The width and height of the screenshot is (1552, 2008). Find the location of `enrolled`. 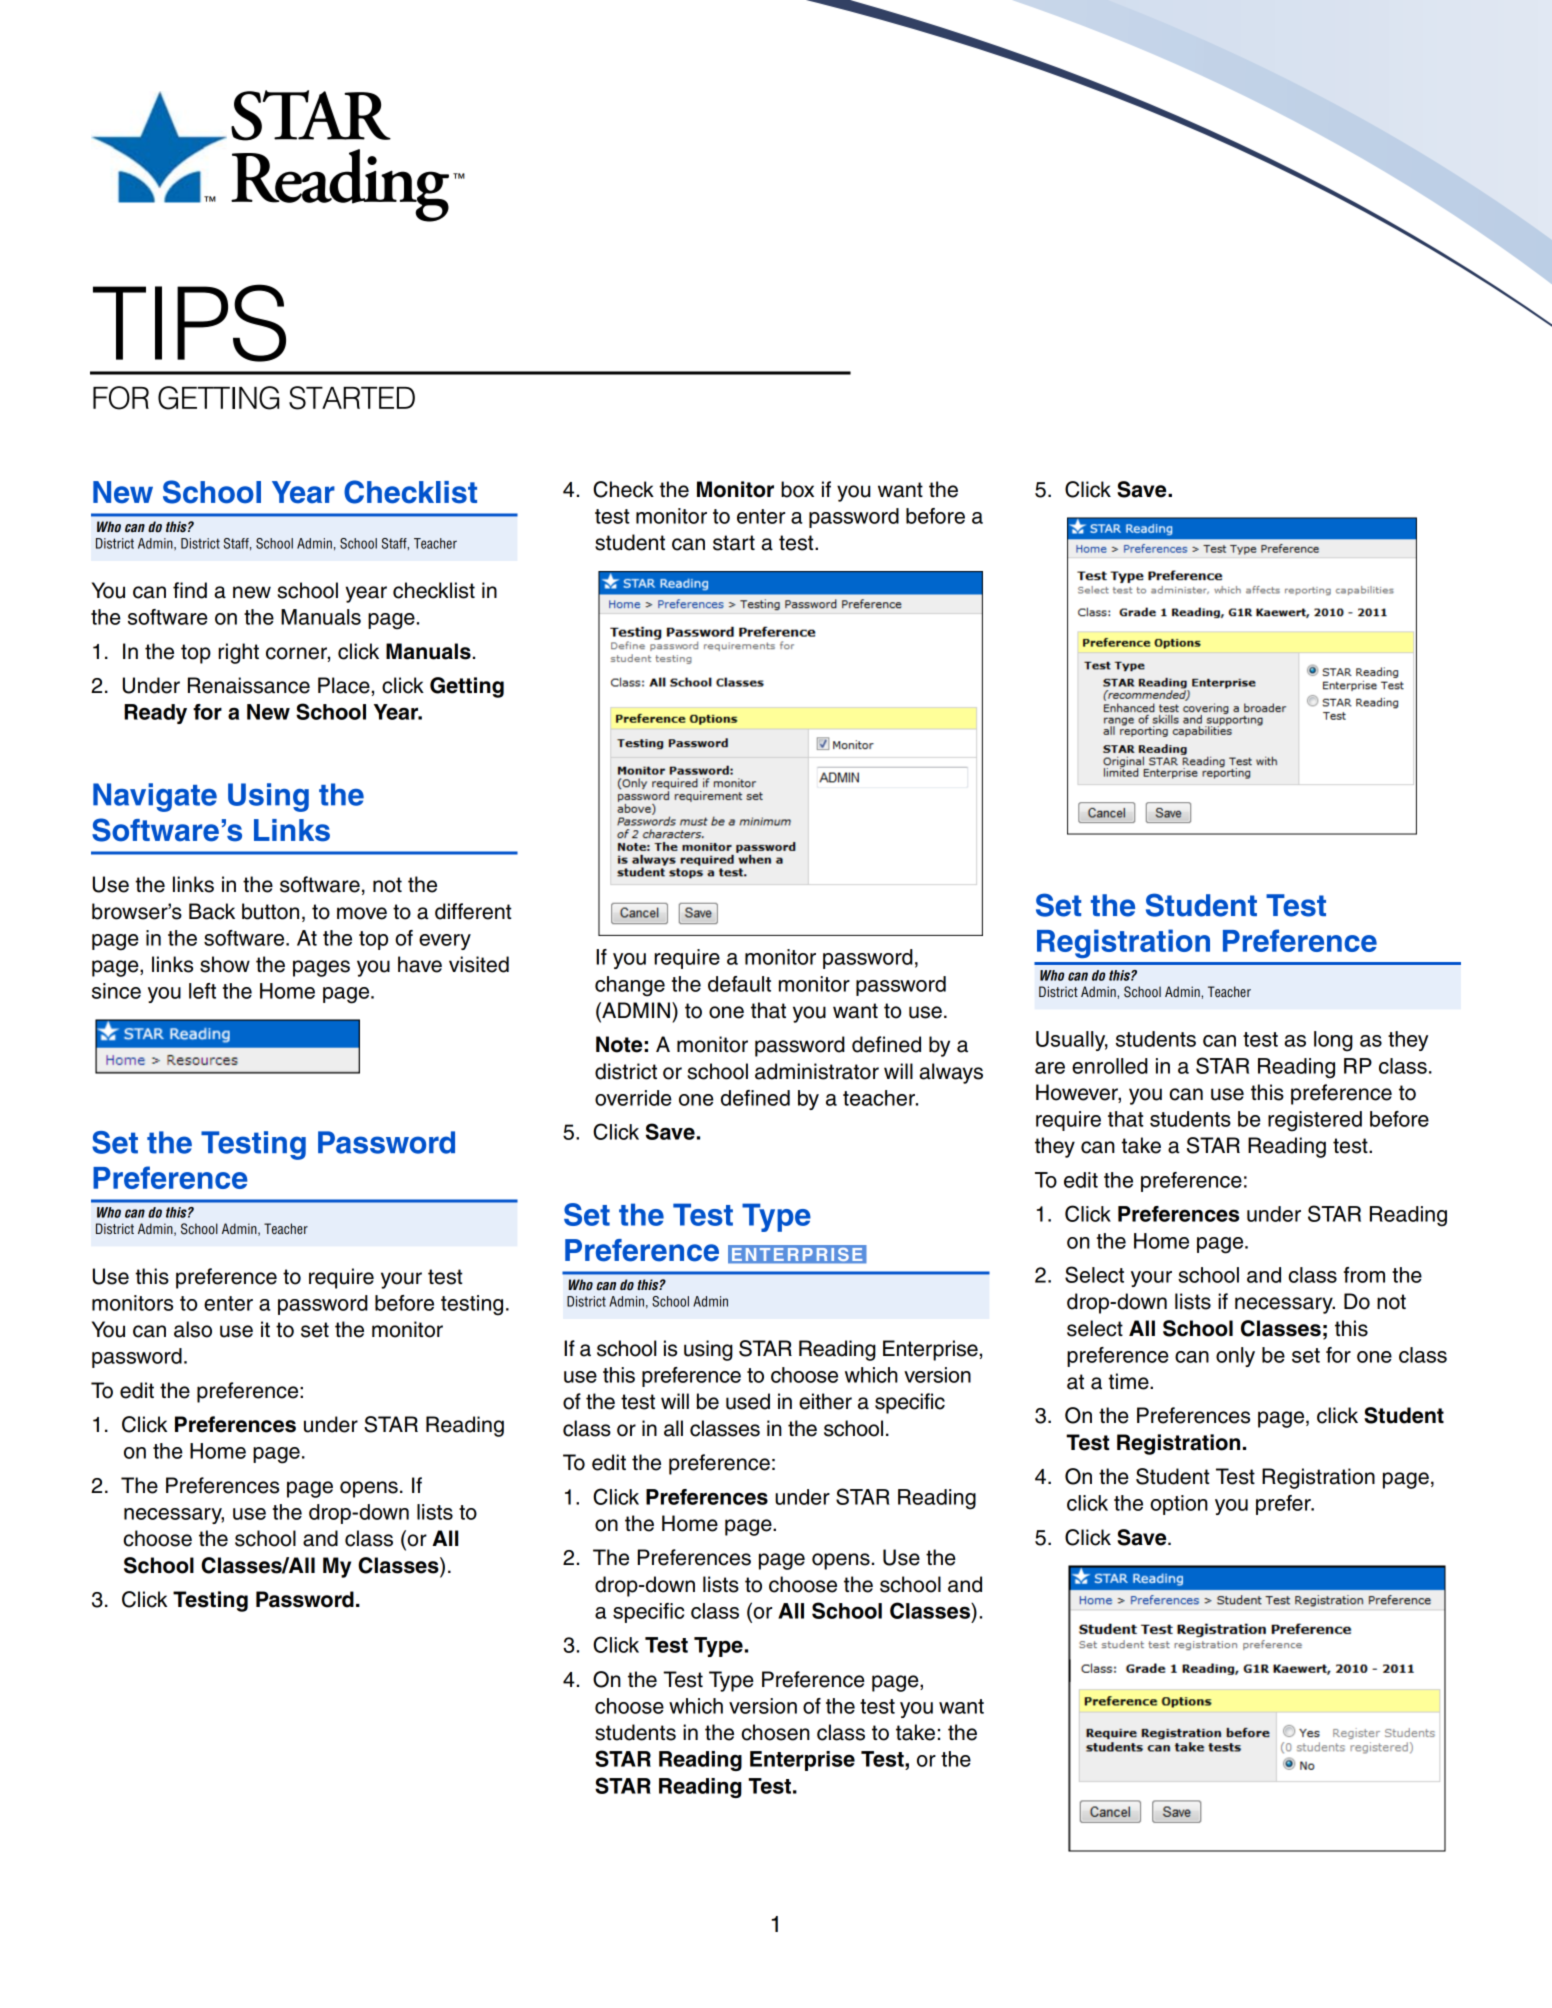

enrolled is located at coordinates (1110, 1066).
